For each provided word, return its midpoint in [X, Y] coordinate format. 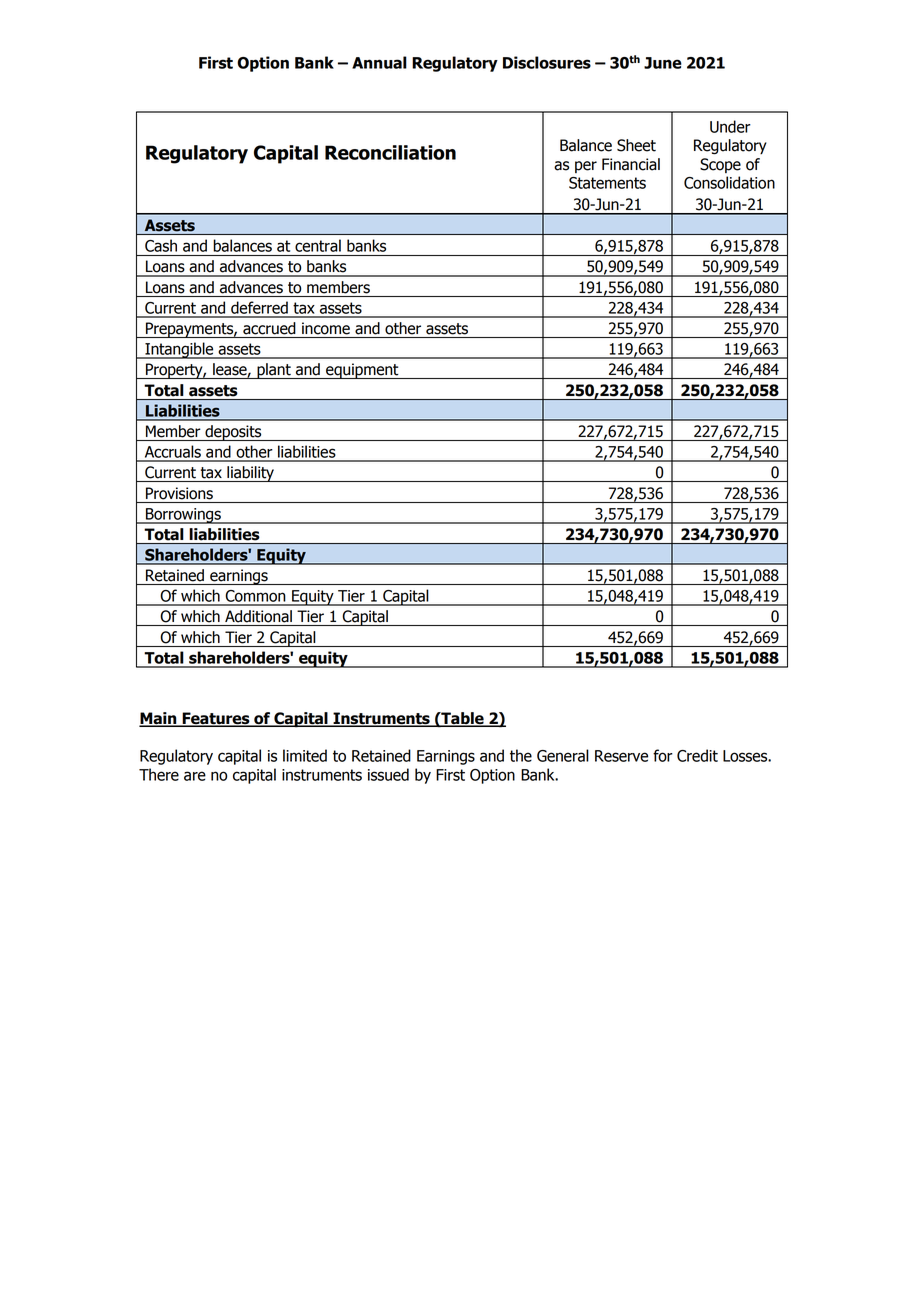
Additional [258, 616]
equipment [362, 371]
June [663, 63]
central [318, 245]
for [663, 755]
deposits [233, 433]
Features [216, 719]
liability [250, 474]
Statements [607, 183]
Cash [161, 245]
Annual [379, 62]
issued [388, 774]
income [326, 328]
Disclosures [547, 62]
